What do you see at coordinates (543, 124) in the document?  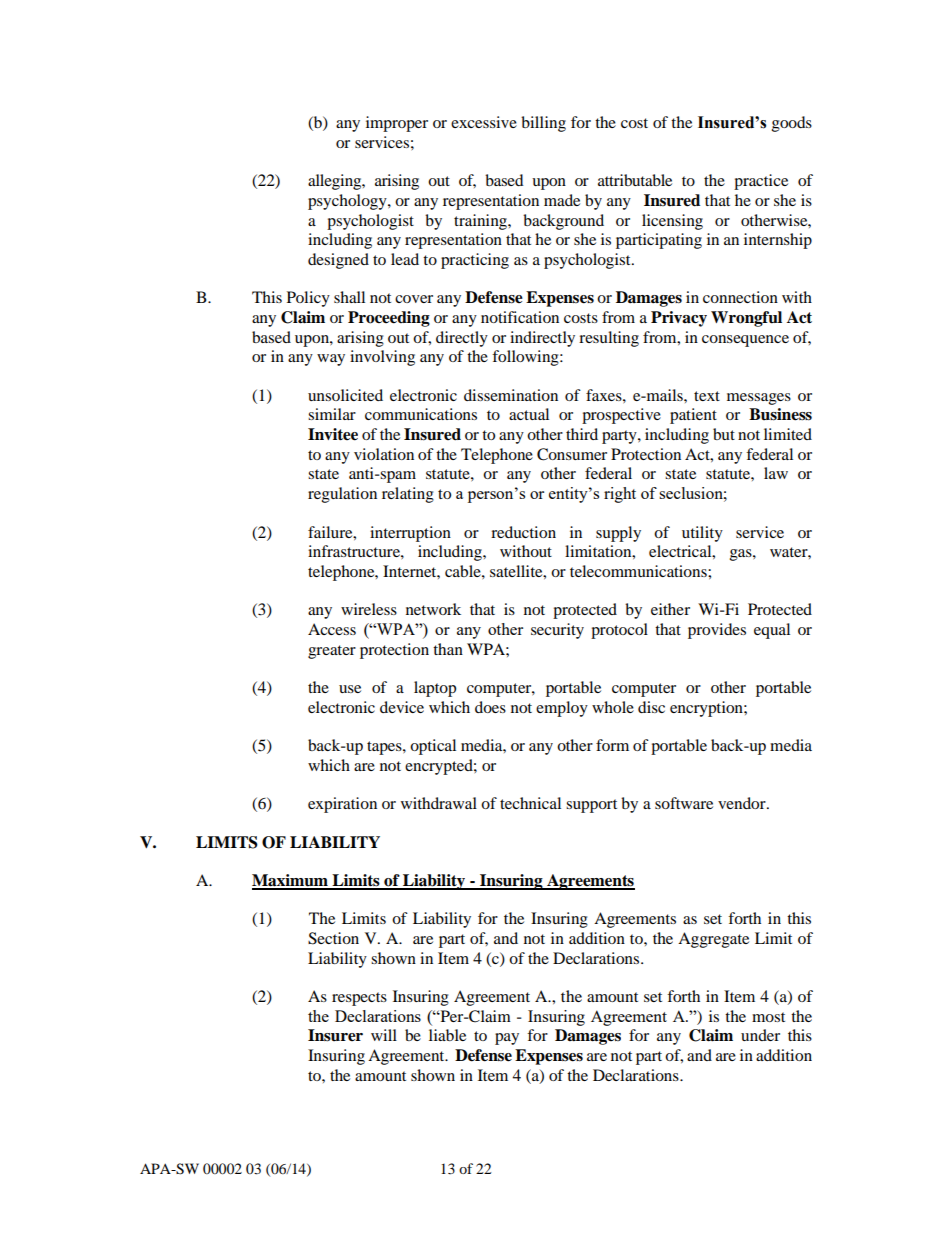 I see `billing` at bounding box center [543, 124].
